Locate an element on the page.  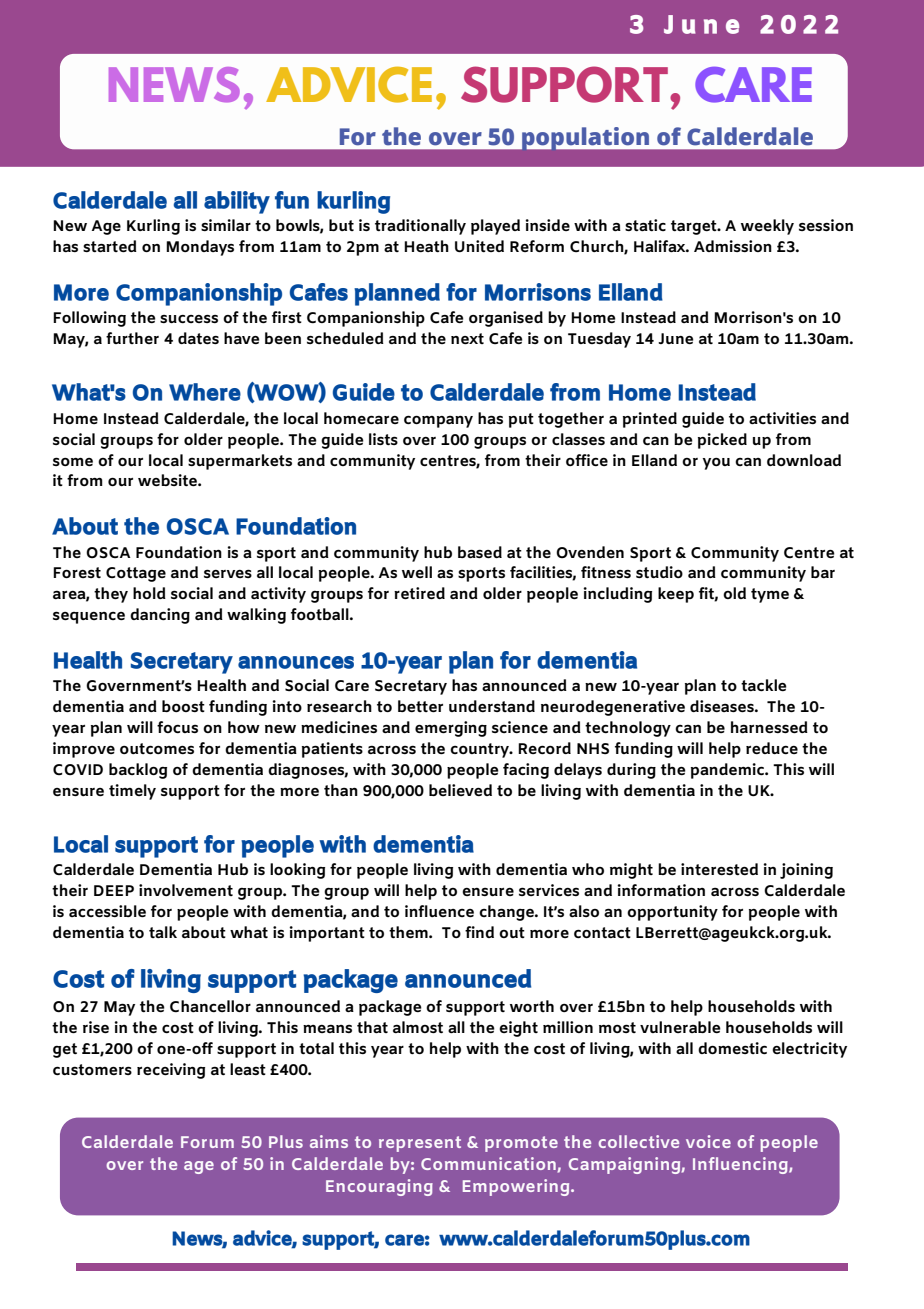
involvement is located at coordinates (186, 890).
